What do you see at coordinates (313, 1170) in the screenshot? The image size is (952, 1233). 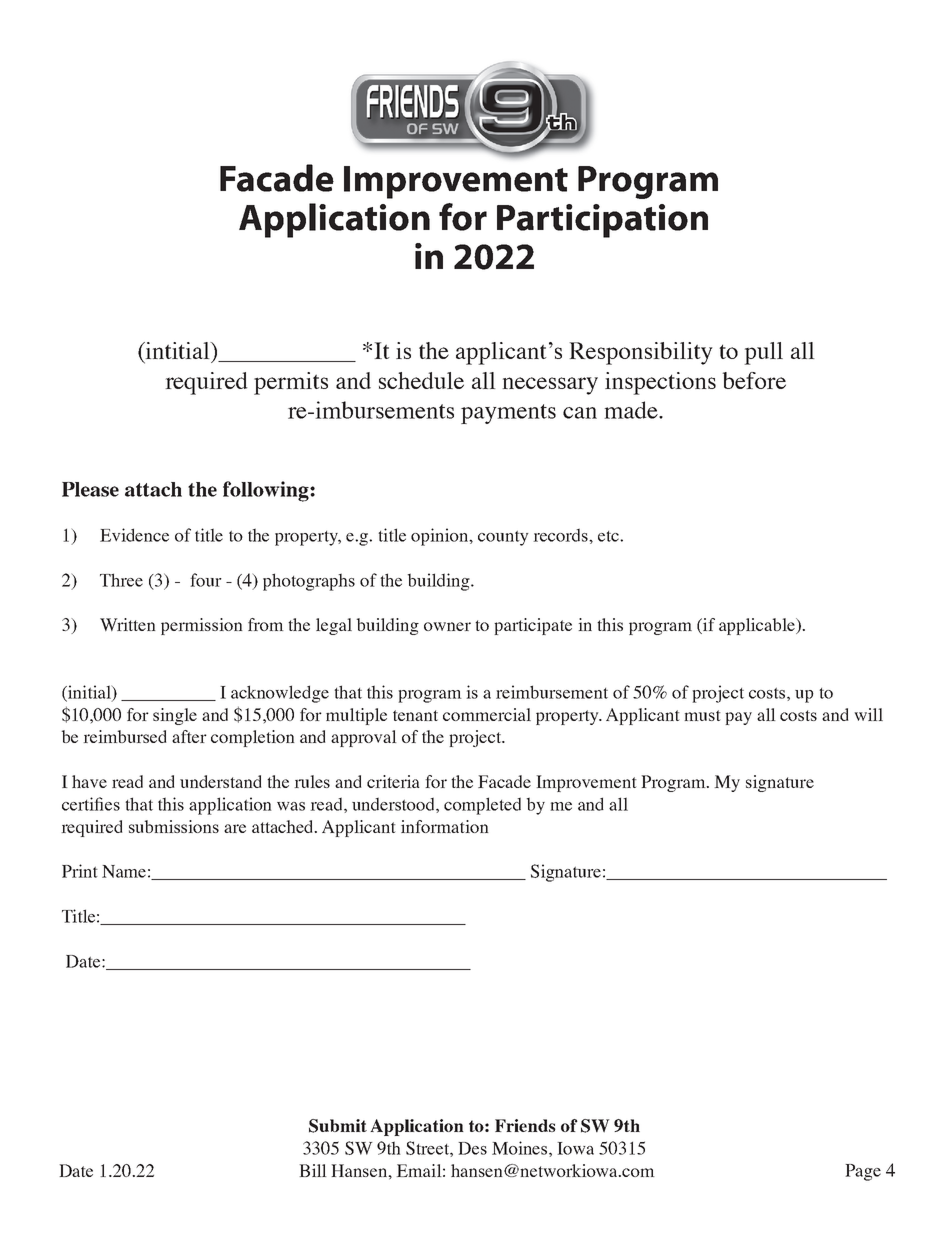 I see `Bill` at bounding box center [313, 1170].
